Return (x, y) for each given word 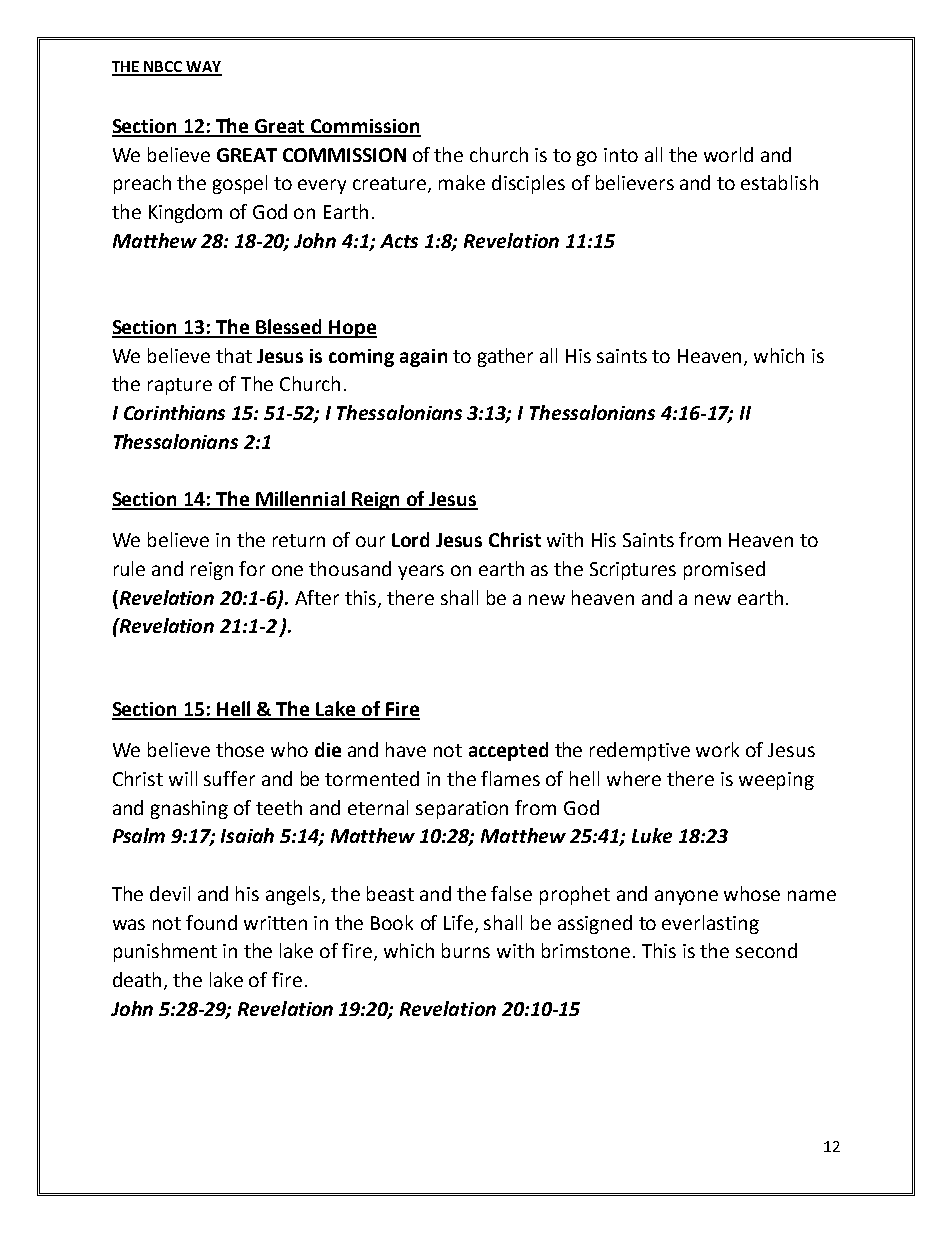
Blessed (289, 328)
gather (505, 357)
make (462, 182)
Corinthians (174, 412)
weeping (776, 781)
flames (510, 778)
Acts (399, 241)
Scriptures (633, 571)
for (252, 568)
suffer (229, 778)
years (421, 572)
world (728, 154)
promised (724, 570)
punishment (165, 952)
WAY (203, 68)
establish (779, 182)
